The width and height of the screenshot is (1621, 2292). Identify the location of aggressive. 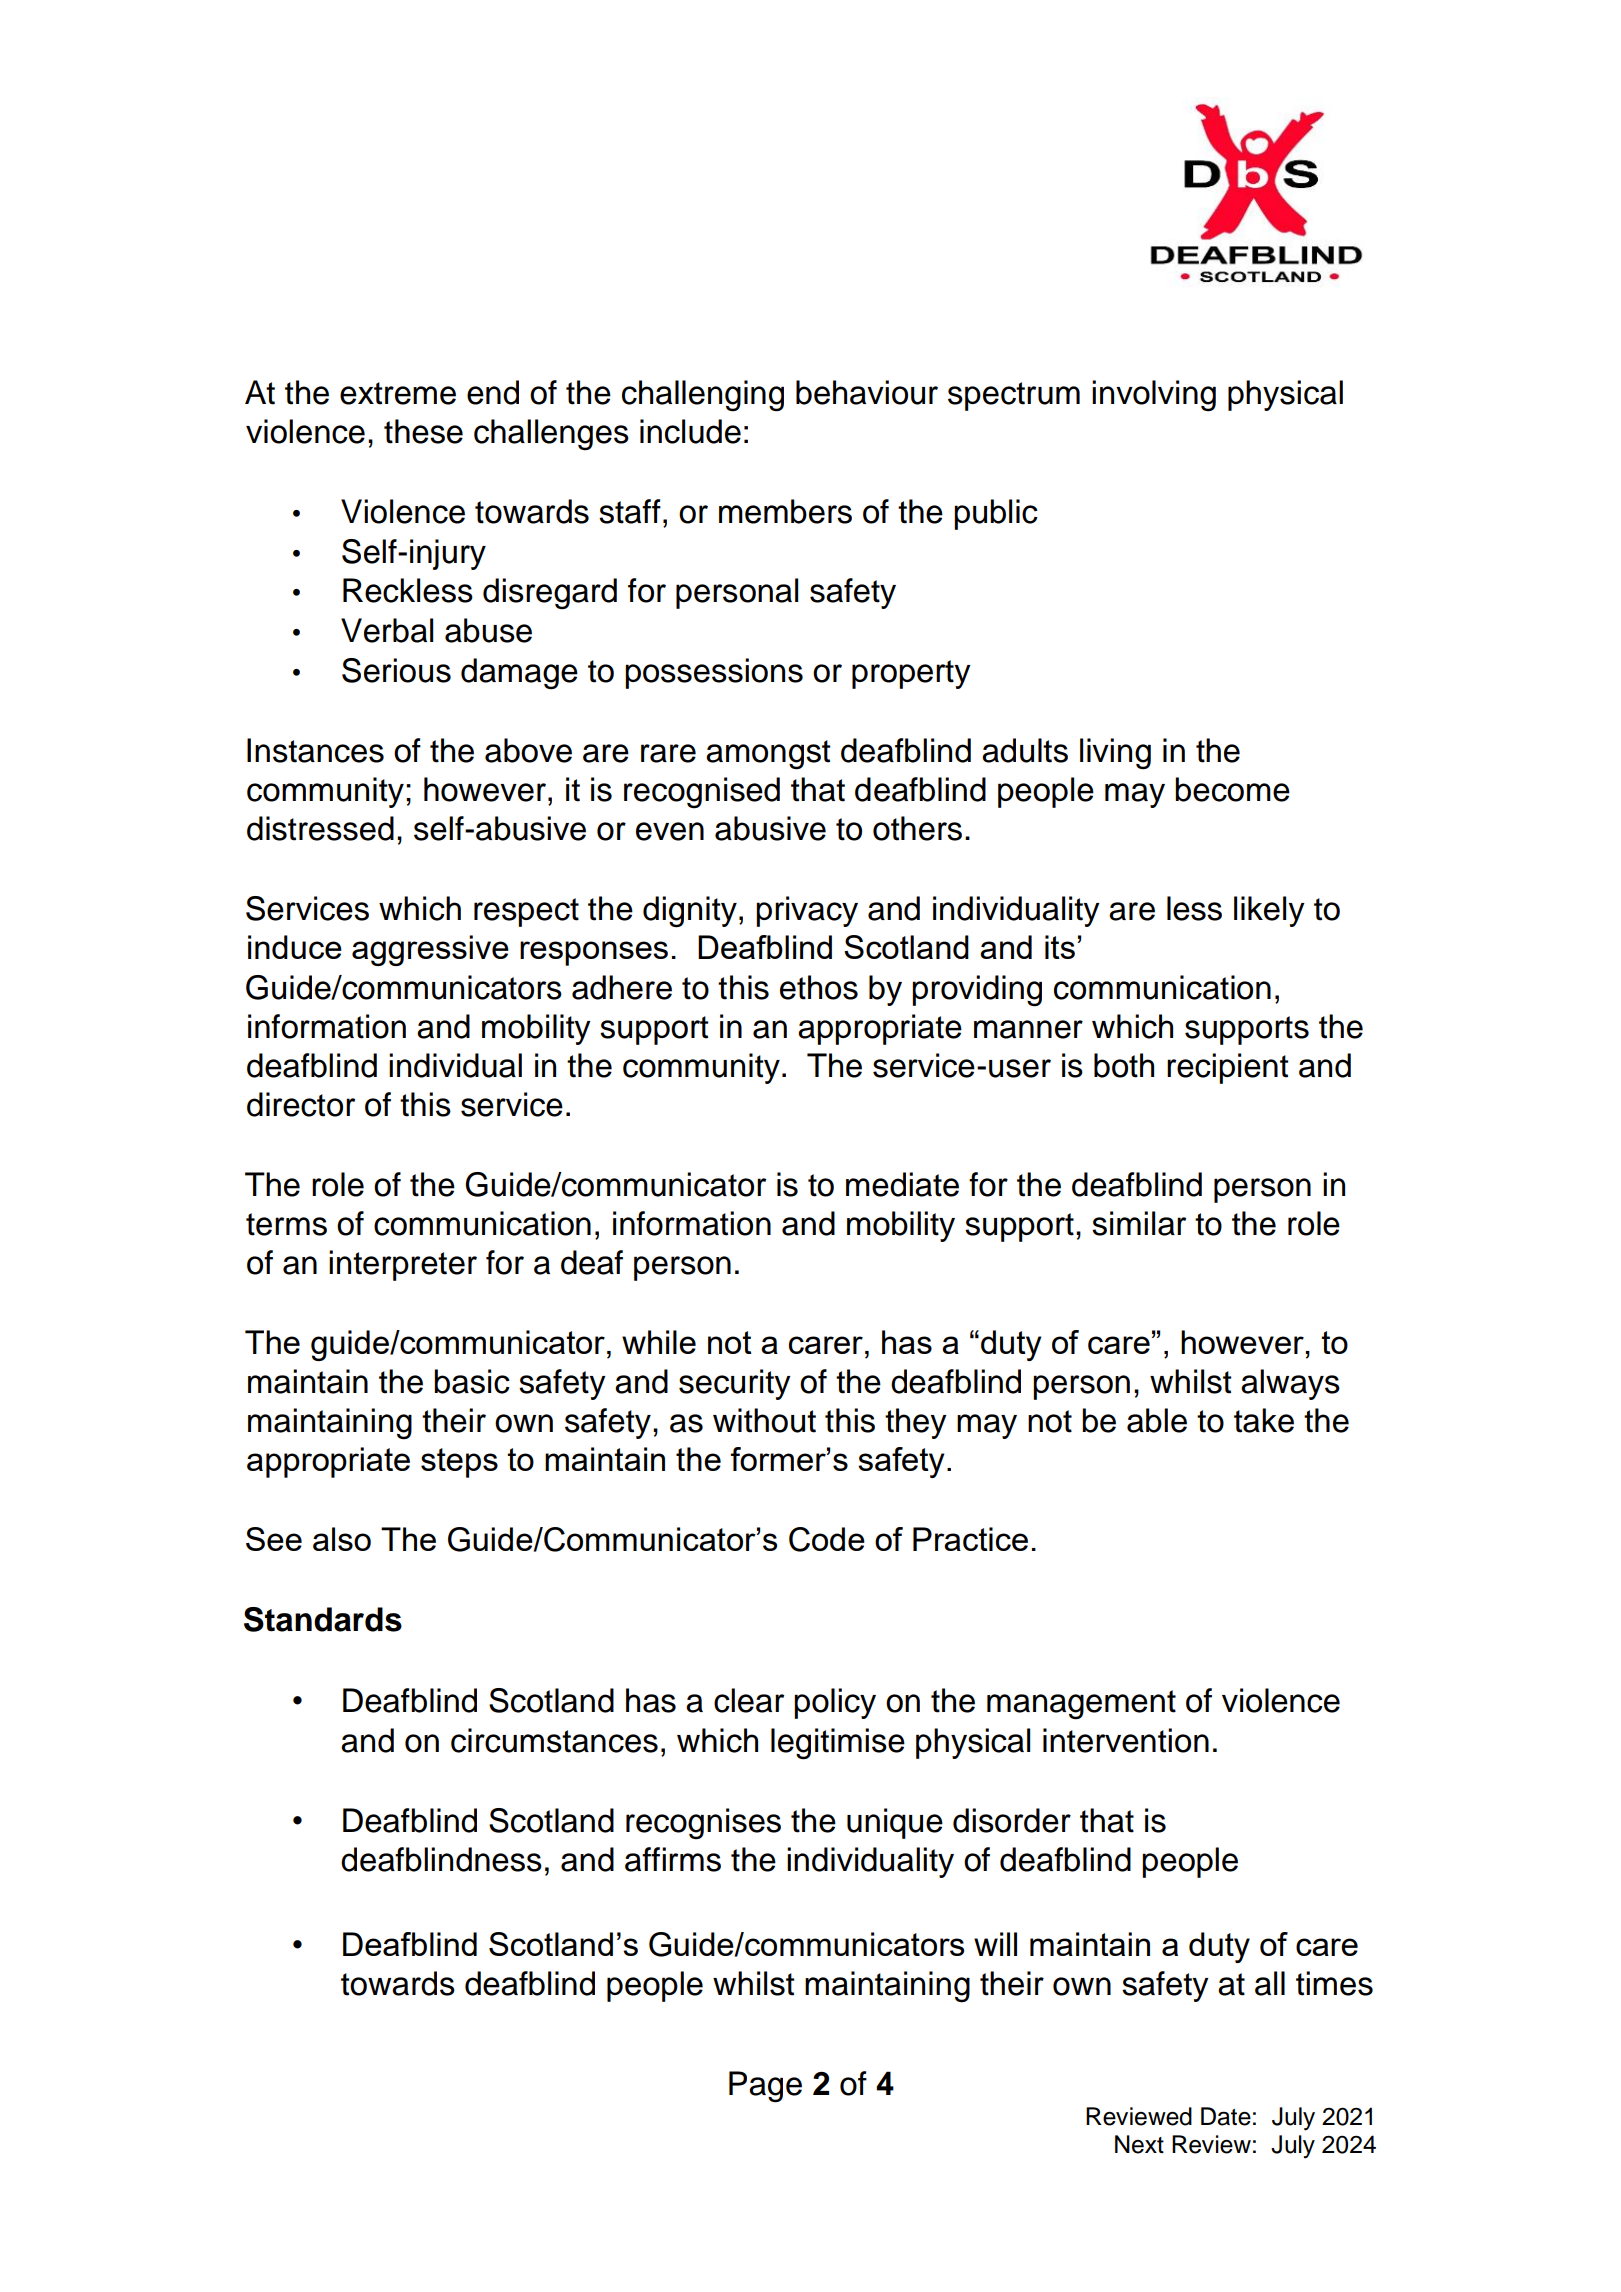
(430, 950).
